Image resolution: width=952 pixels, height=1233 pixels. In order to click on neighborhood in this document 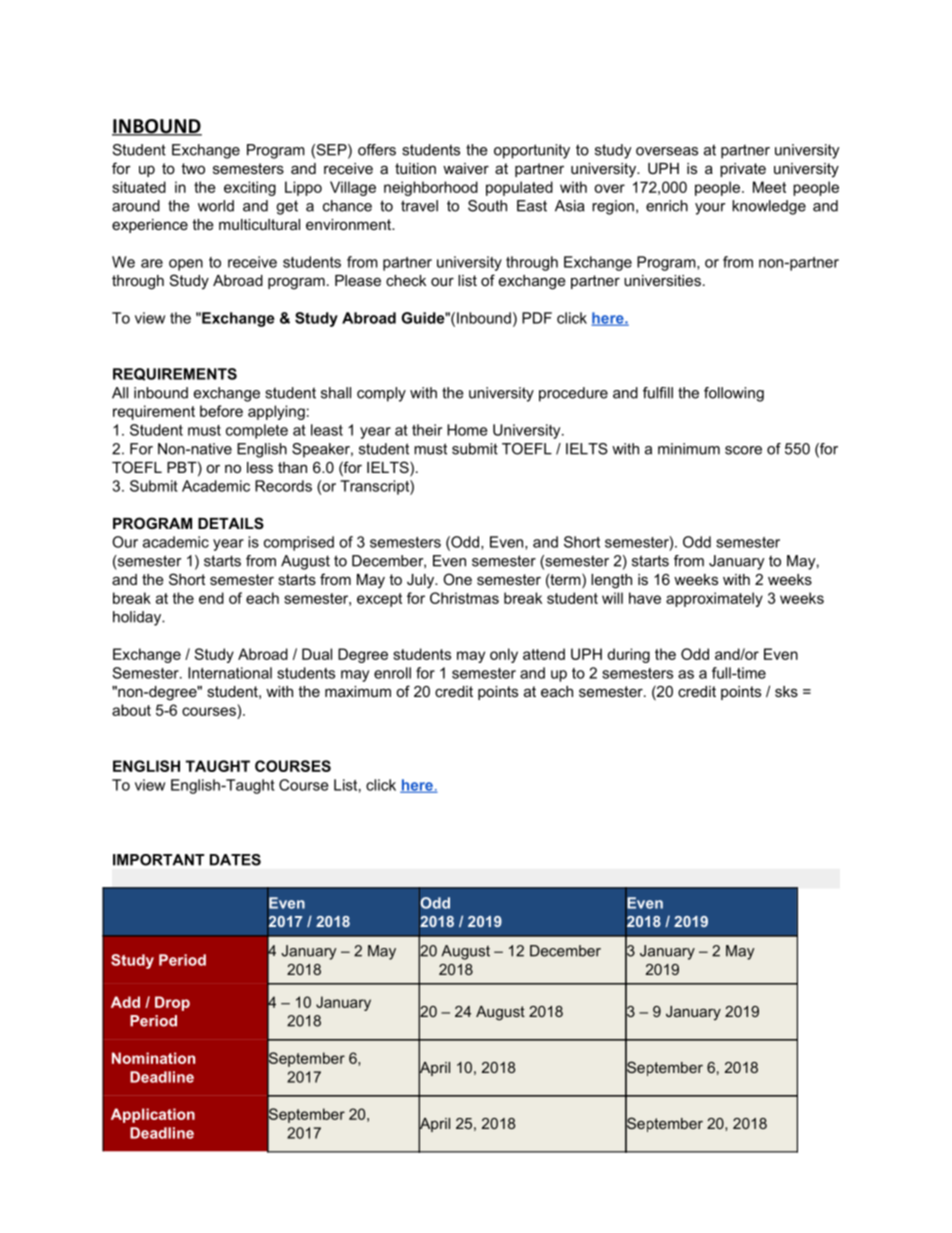, I will do `click(431, 188)`.
